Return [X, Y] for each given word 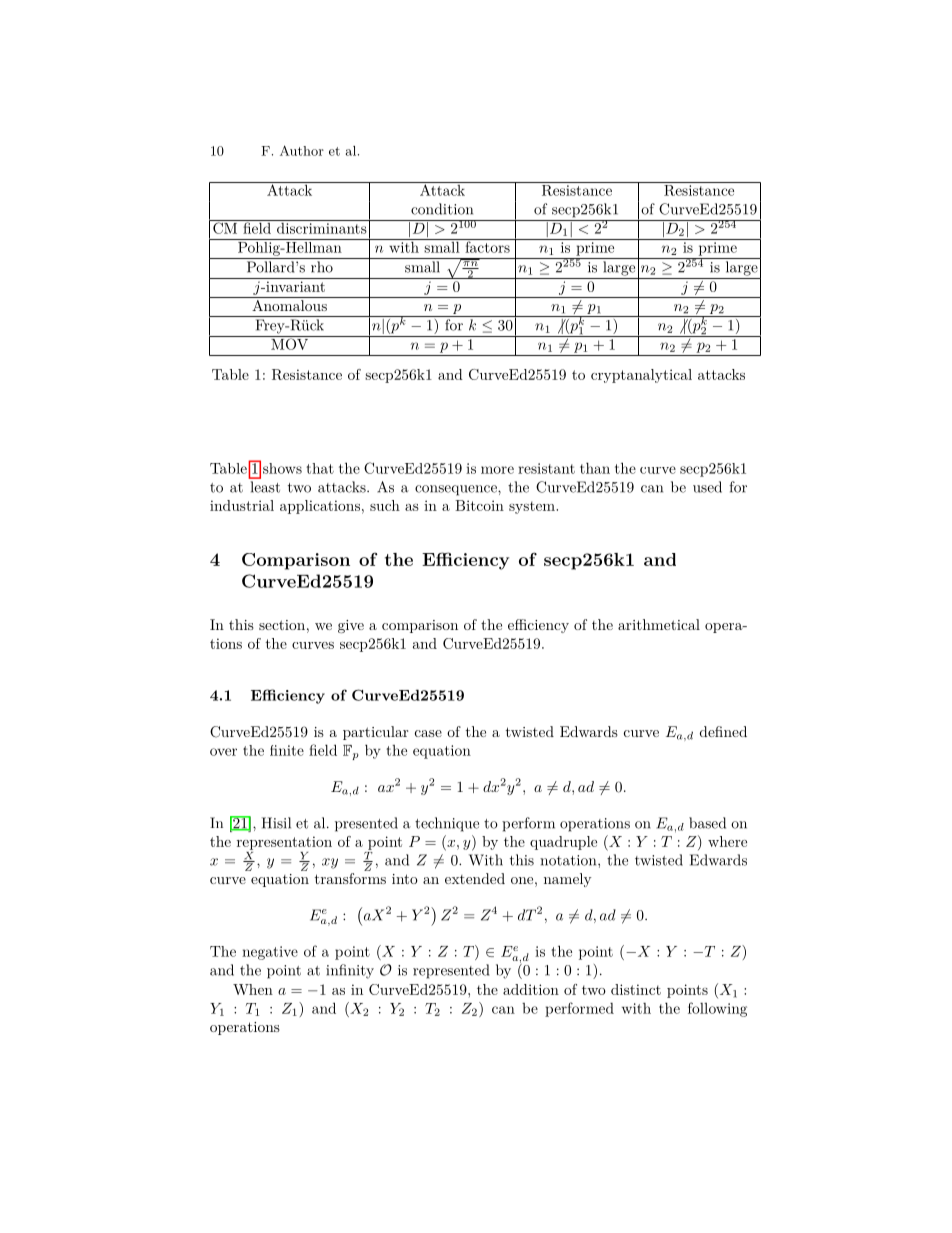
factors [487, 246]
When [253, 989]
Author [302, 150]
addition [531, 989]
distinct [636, 989]
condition [442, 209]
